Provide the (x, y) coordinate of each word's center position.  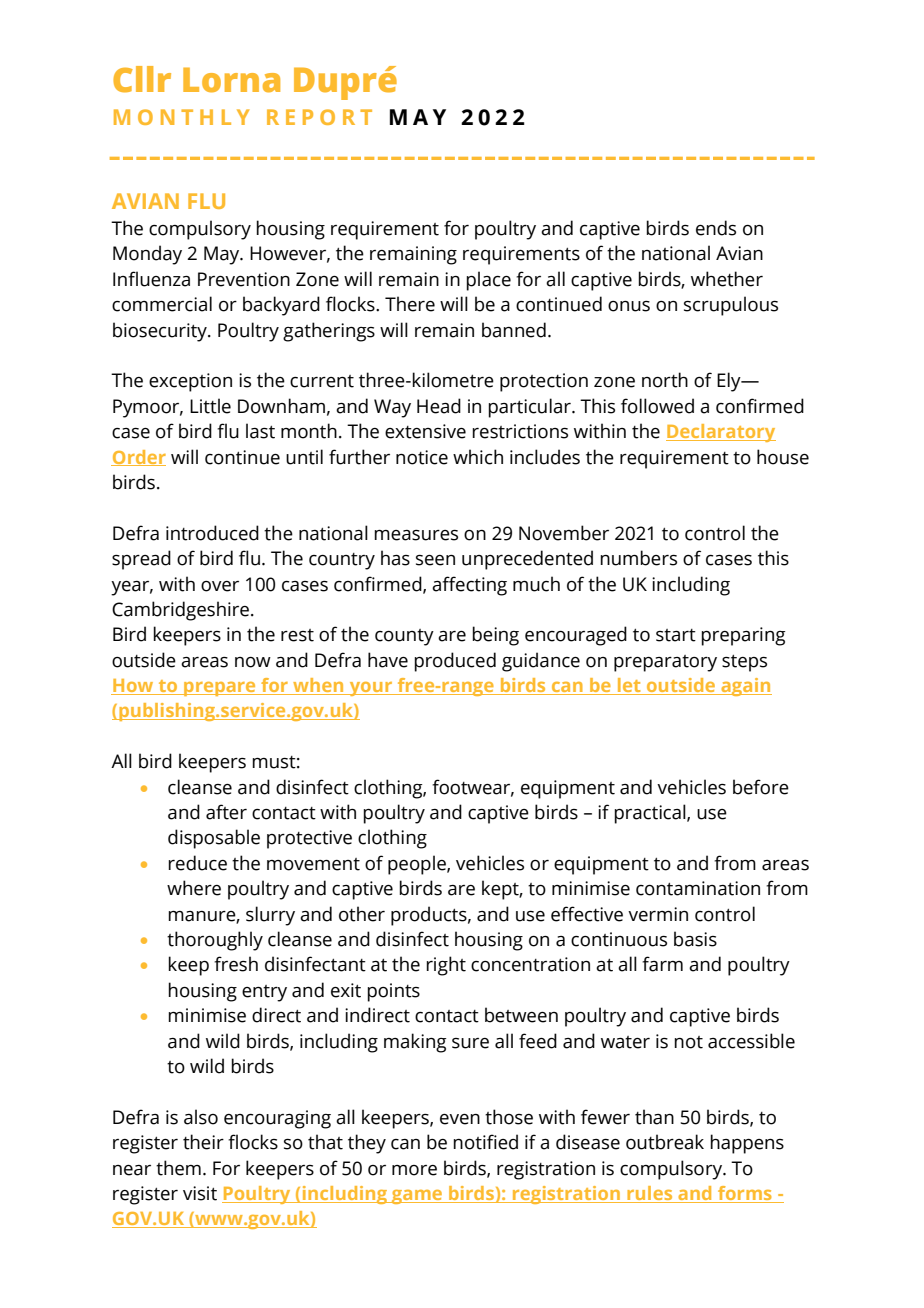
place (488, 281)
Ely (730, 382)
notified (485, 1142)
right (446, 966)
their (203, 1142)
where (194, 888)
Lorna (231, 80)
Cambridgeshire (180, 611)
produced (455, 662)
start (676, 635)
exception (190, 382)
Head (439, 406)
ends (716, 228)
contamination (698, 888)
